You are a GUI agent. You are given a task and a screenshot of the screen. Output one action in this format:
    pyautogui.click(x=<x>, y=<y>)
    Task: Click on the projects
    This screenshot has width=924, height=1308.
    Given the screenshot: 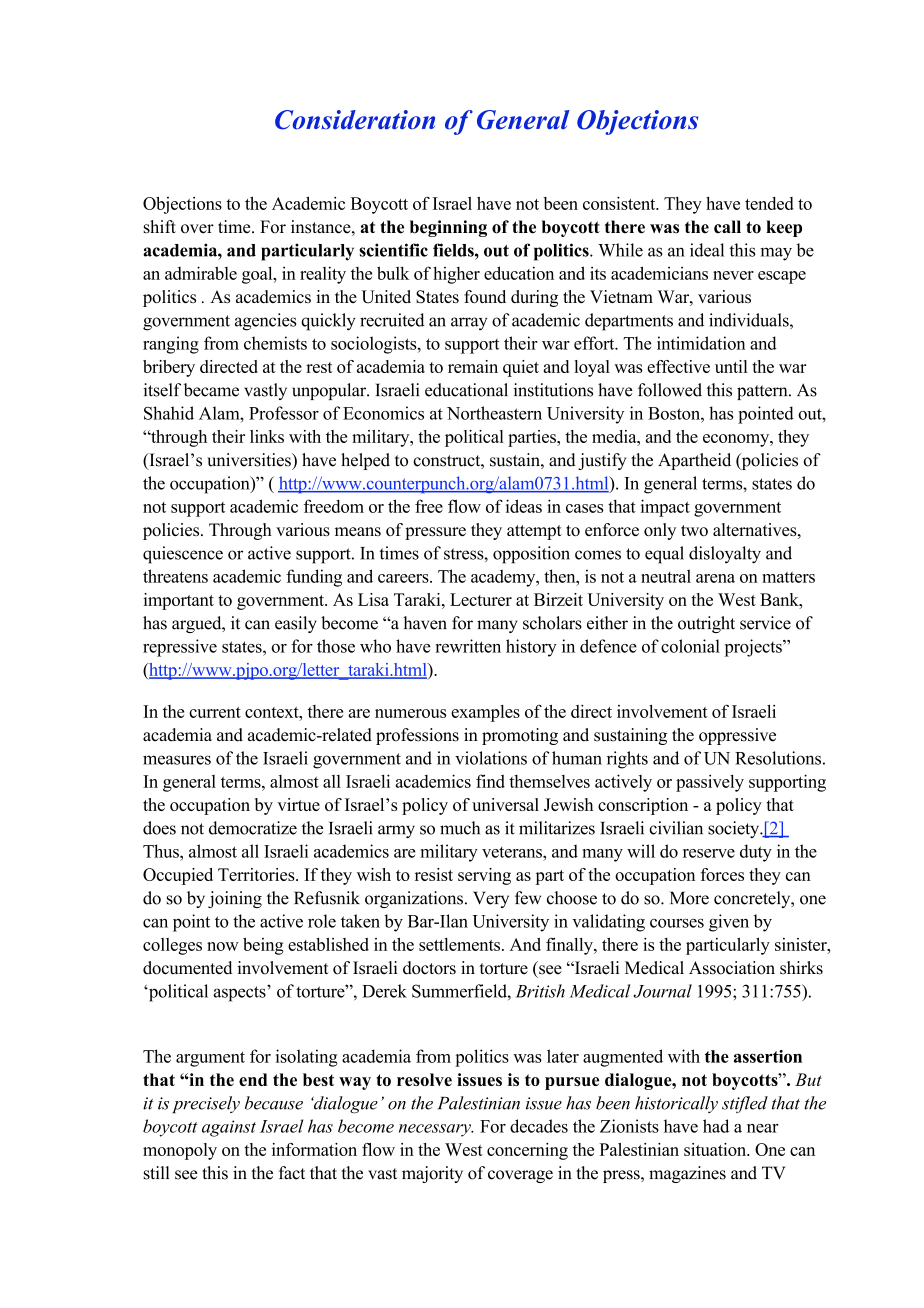 What is the action you would take?
    pyautogui.click(x=754, y=648)
